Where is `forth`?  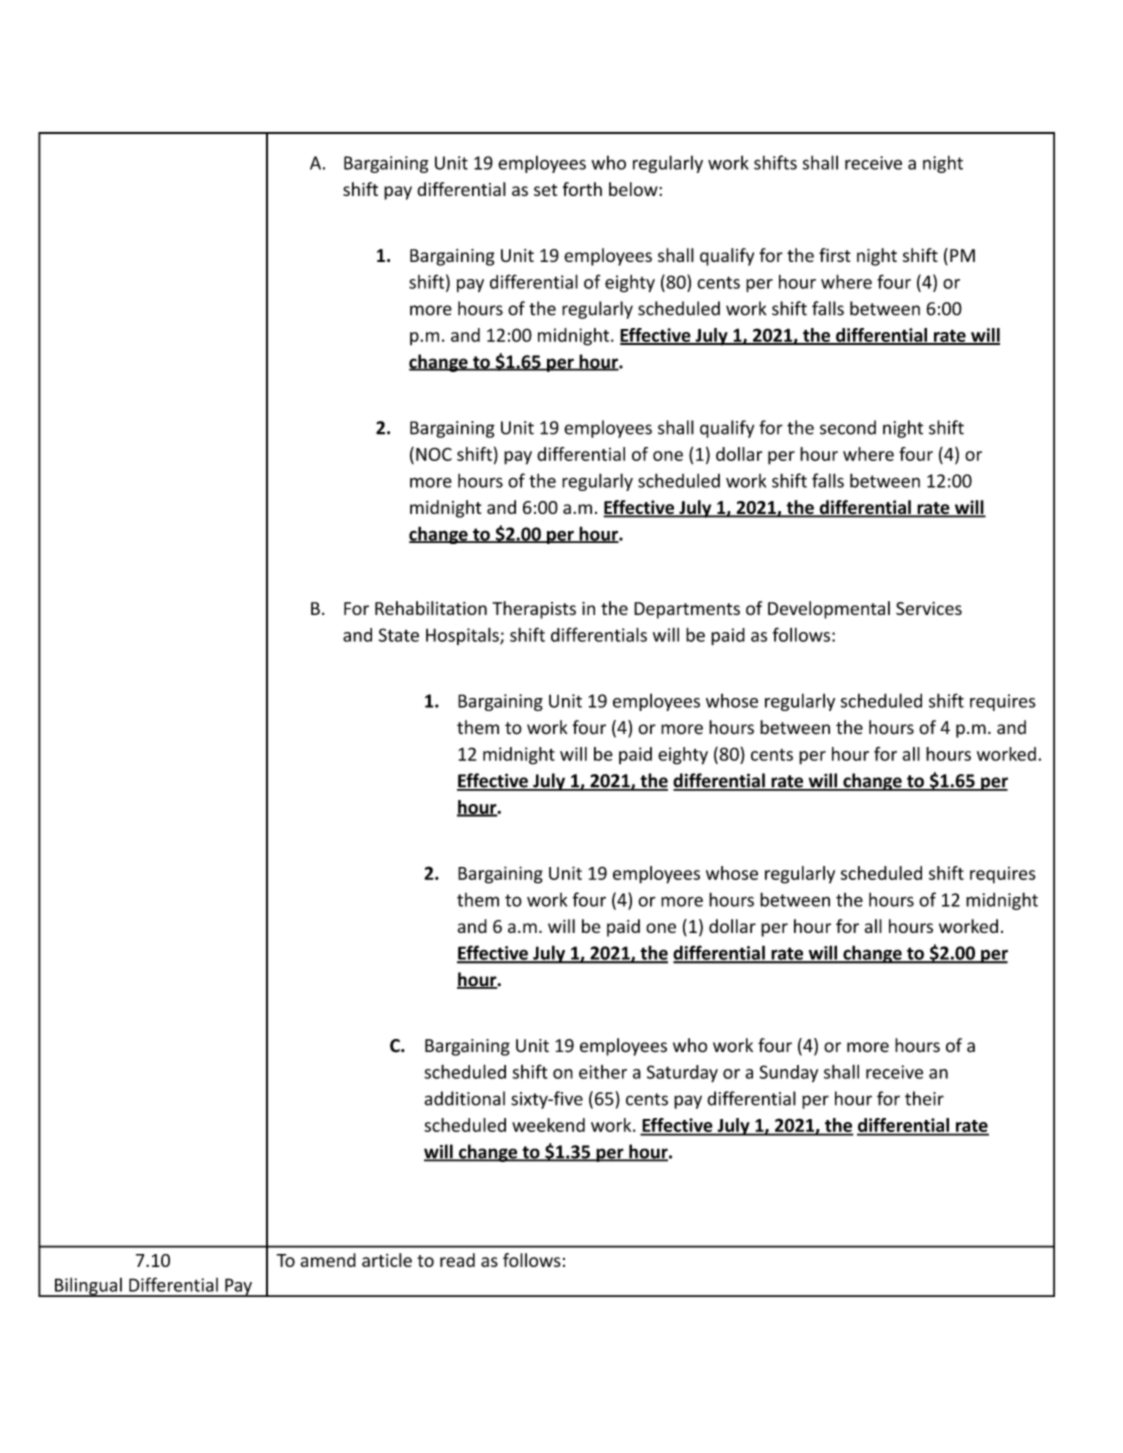
forth is located at coordinates (582, 189).
